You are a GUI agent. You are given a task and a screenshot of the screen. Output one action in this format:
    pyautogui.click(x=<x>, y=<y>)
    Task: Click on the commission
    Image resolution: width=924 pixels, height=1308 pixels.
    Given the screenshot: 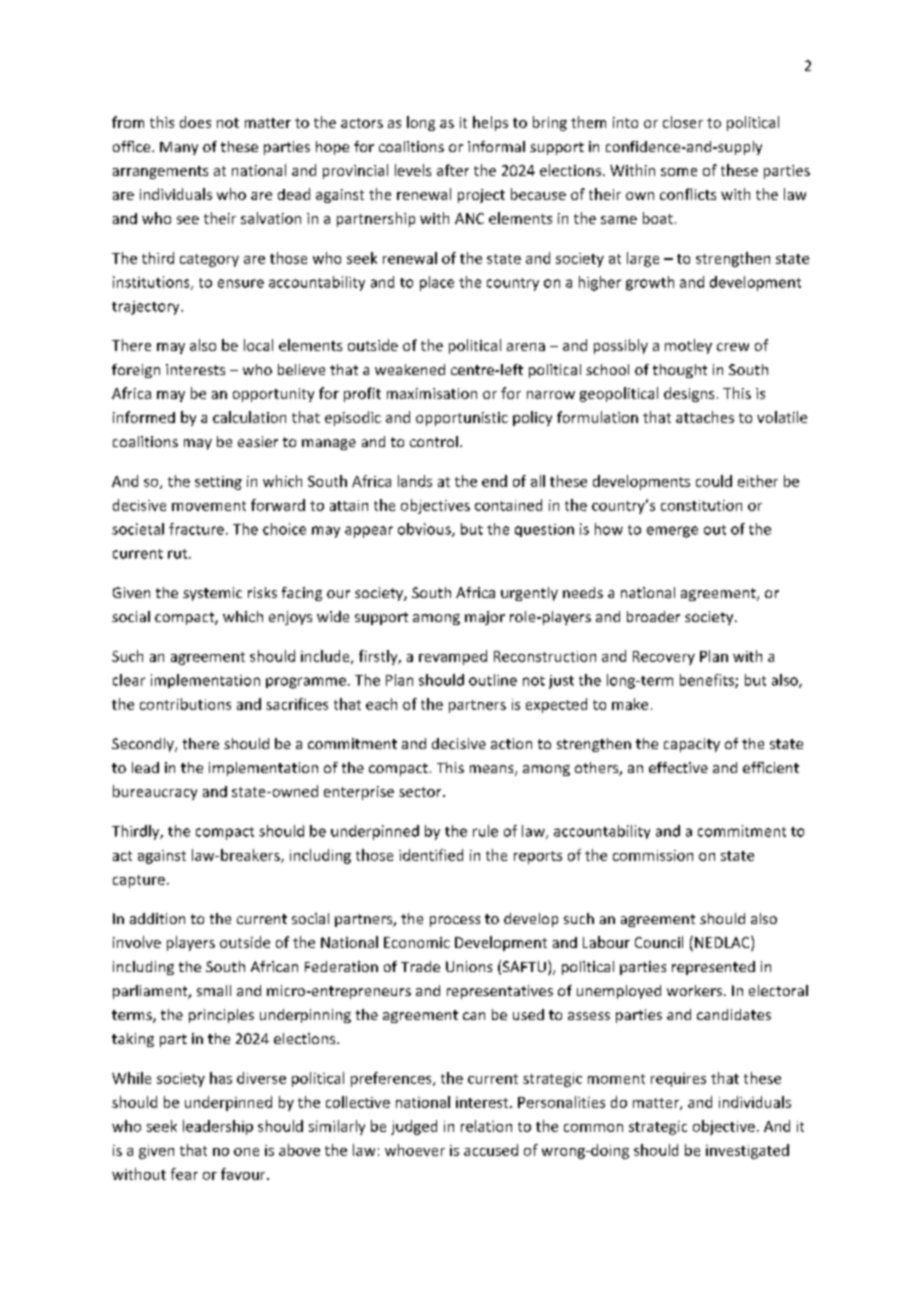 What is the action you would take?
    pyautogui.click(x=653, y=855)
